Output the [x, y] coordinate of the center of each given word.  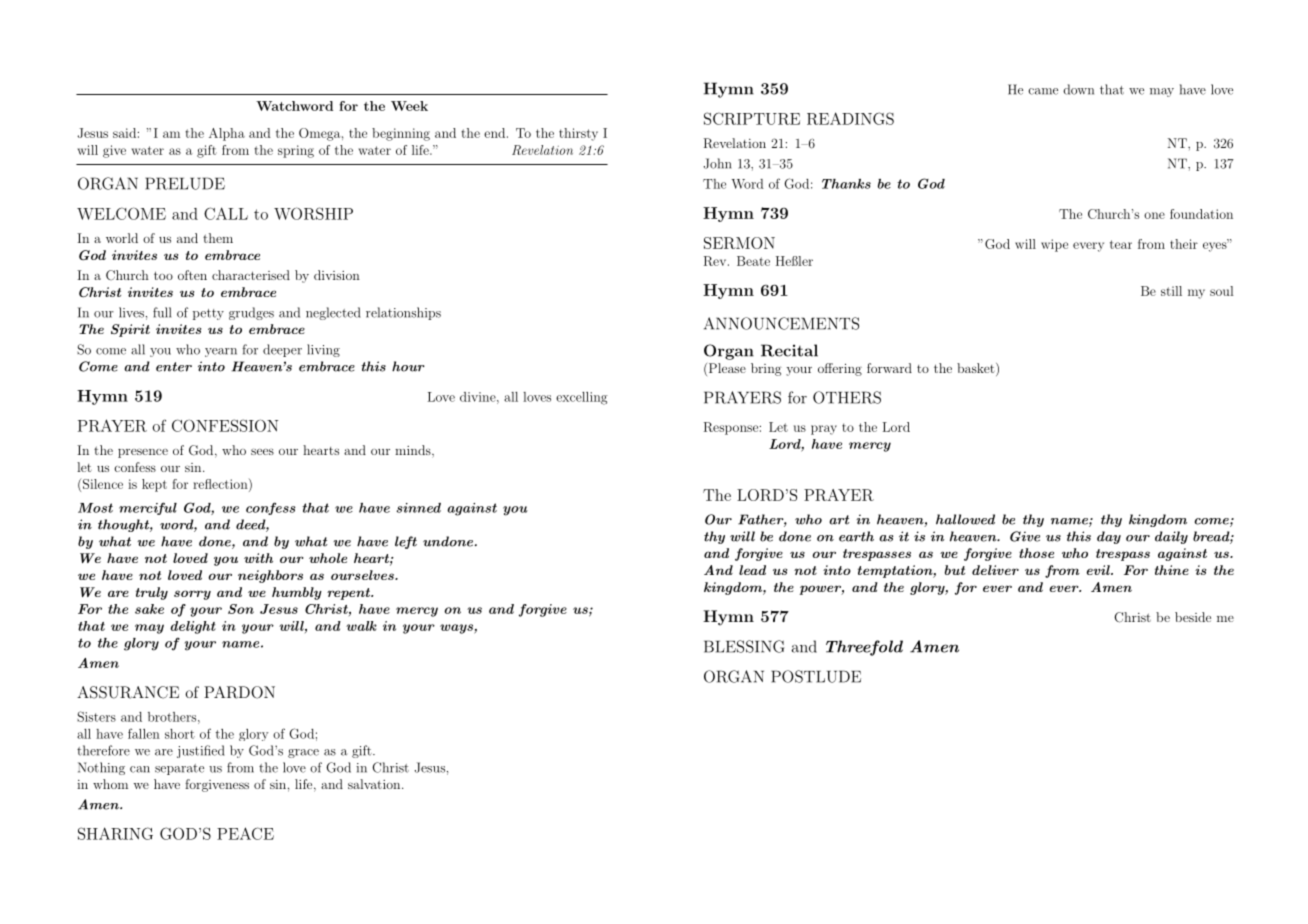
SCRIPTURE [752, 118]
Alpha [227, 134]
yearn [221, 352]
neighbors [270, 576]
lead [752, 570]
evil [1099, 570]
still [1171, 291]
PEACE [245, 833]
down [1078, 89]
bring [766, 369]
